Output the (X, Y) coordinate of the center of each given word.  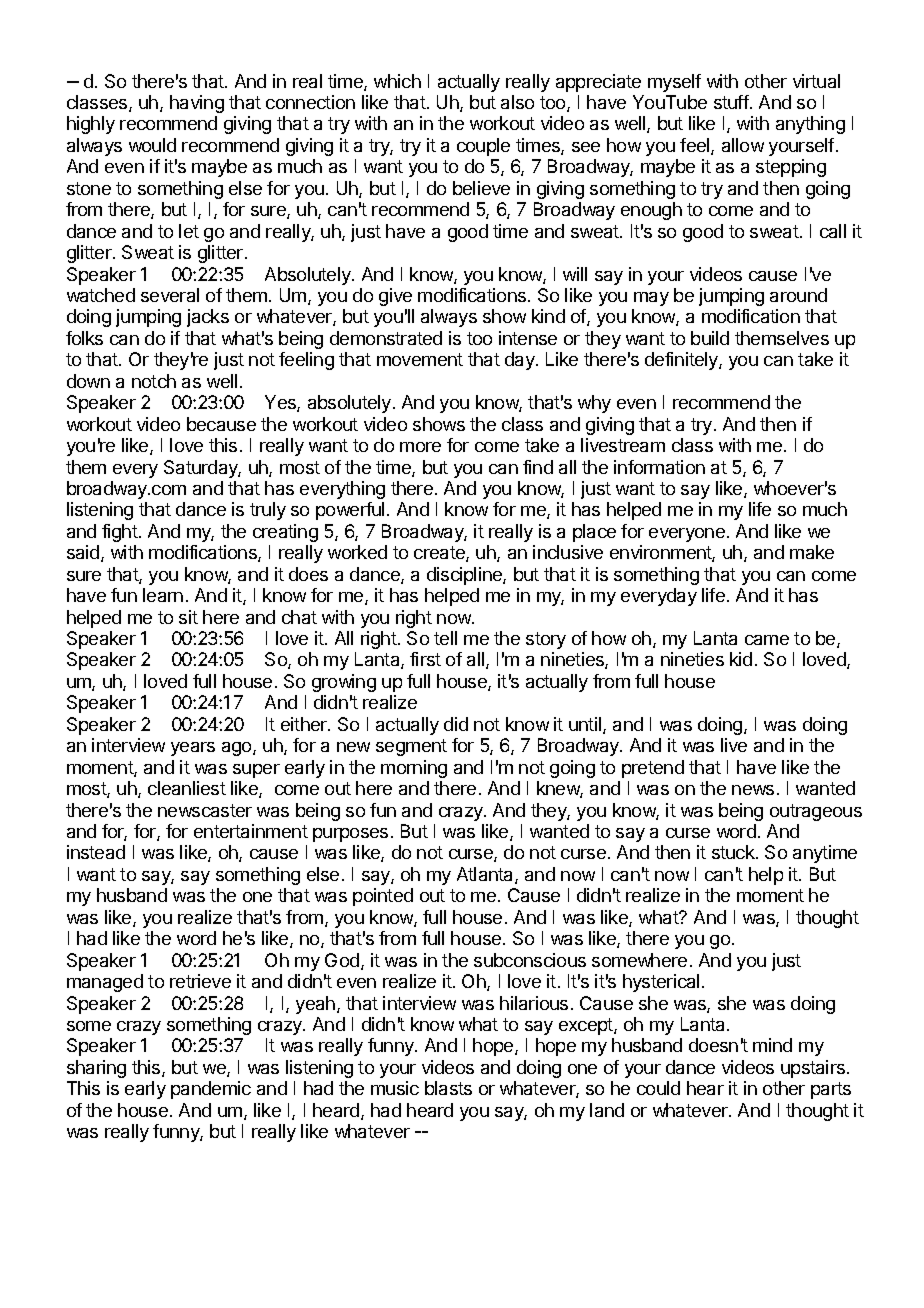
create (440, 554)
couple (483, 147)
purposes (350, 835)
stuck (734, 852)
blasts (448, 1088)
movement (420, 359)
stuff (731, 102)
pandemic (211, 1090)
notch (154, 381)
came (767, 640)
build (710, 338)
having (197, 104)
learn (163, 595)
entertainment (251, 831)
